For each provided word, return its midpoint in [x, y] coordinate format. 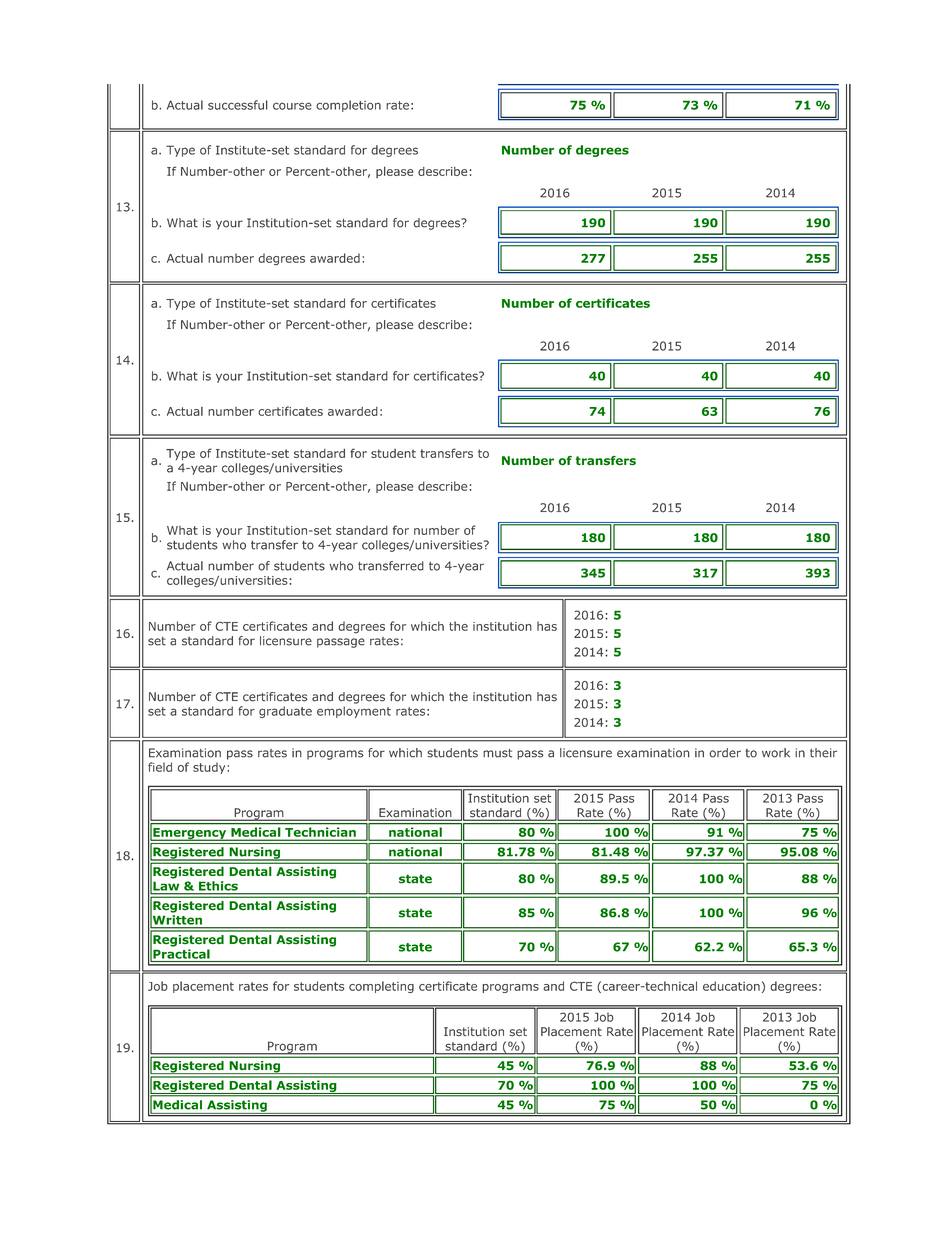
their [823, 753]
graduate [285, 712]
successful [238, 105]
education [731, 986]
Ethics [218, 886]
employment [354, 712]
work [776, 753]
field [160, 767]
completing [381, 987]
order [725, 753]
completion [348, 106]
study [210, 768]
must [497, 753]
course [292, 106]
